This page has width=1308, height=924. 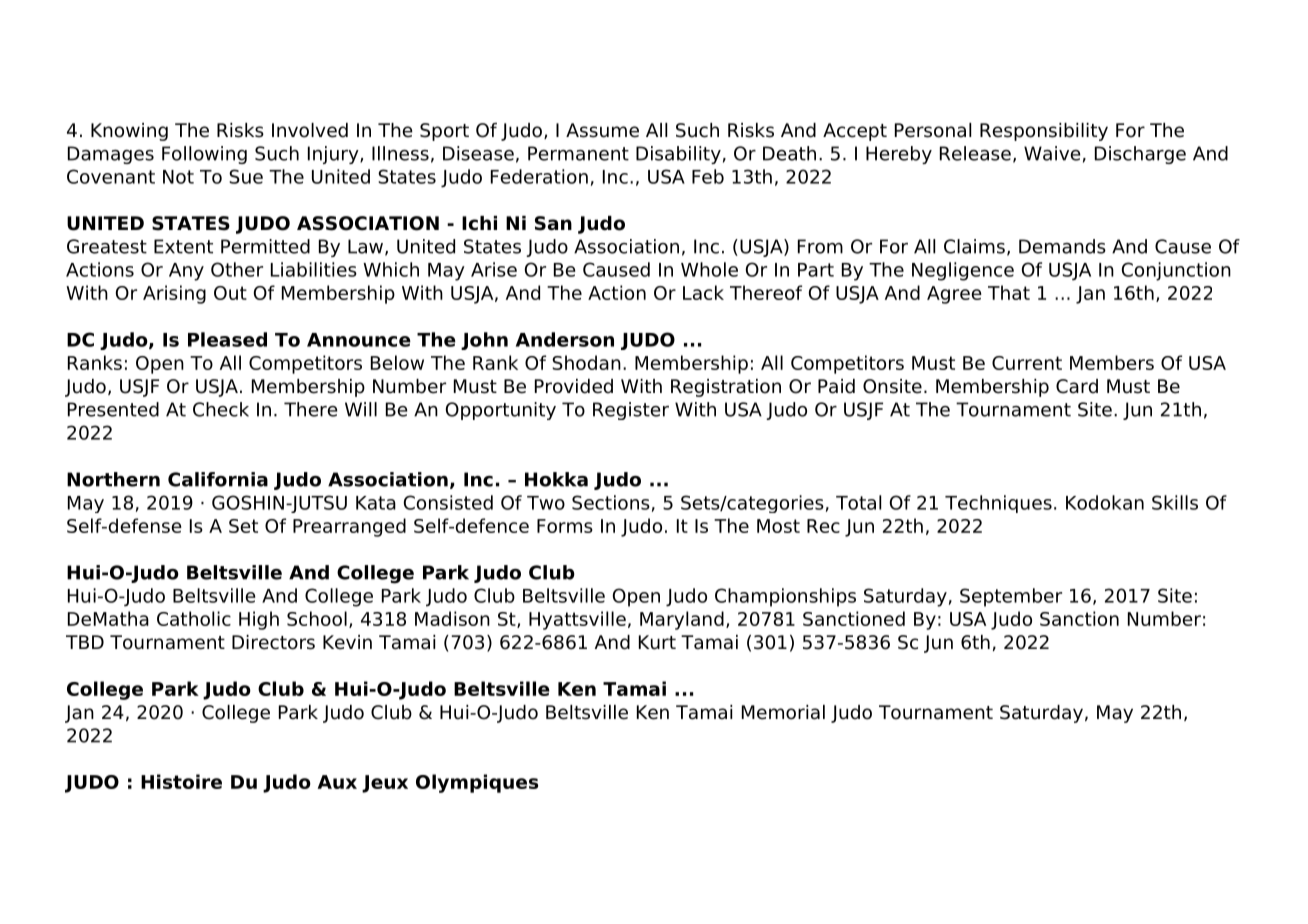 What do you see at coordinates (631, 411) in the page?
I see `Register` at bounding box center [631, 411].
